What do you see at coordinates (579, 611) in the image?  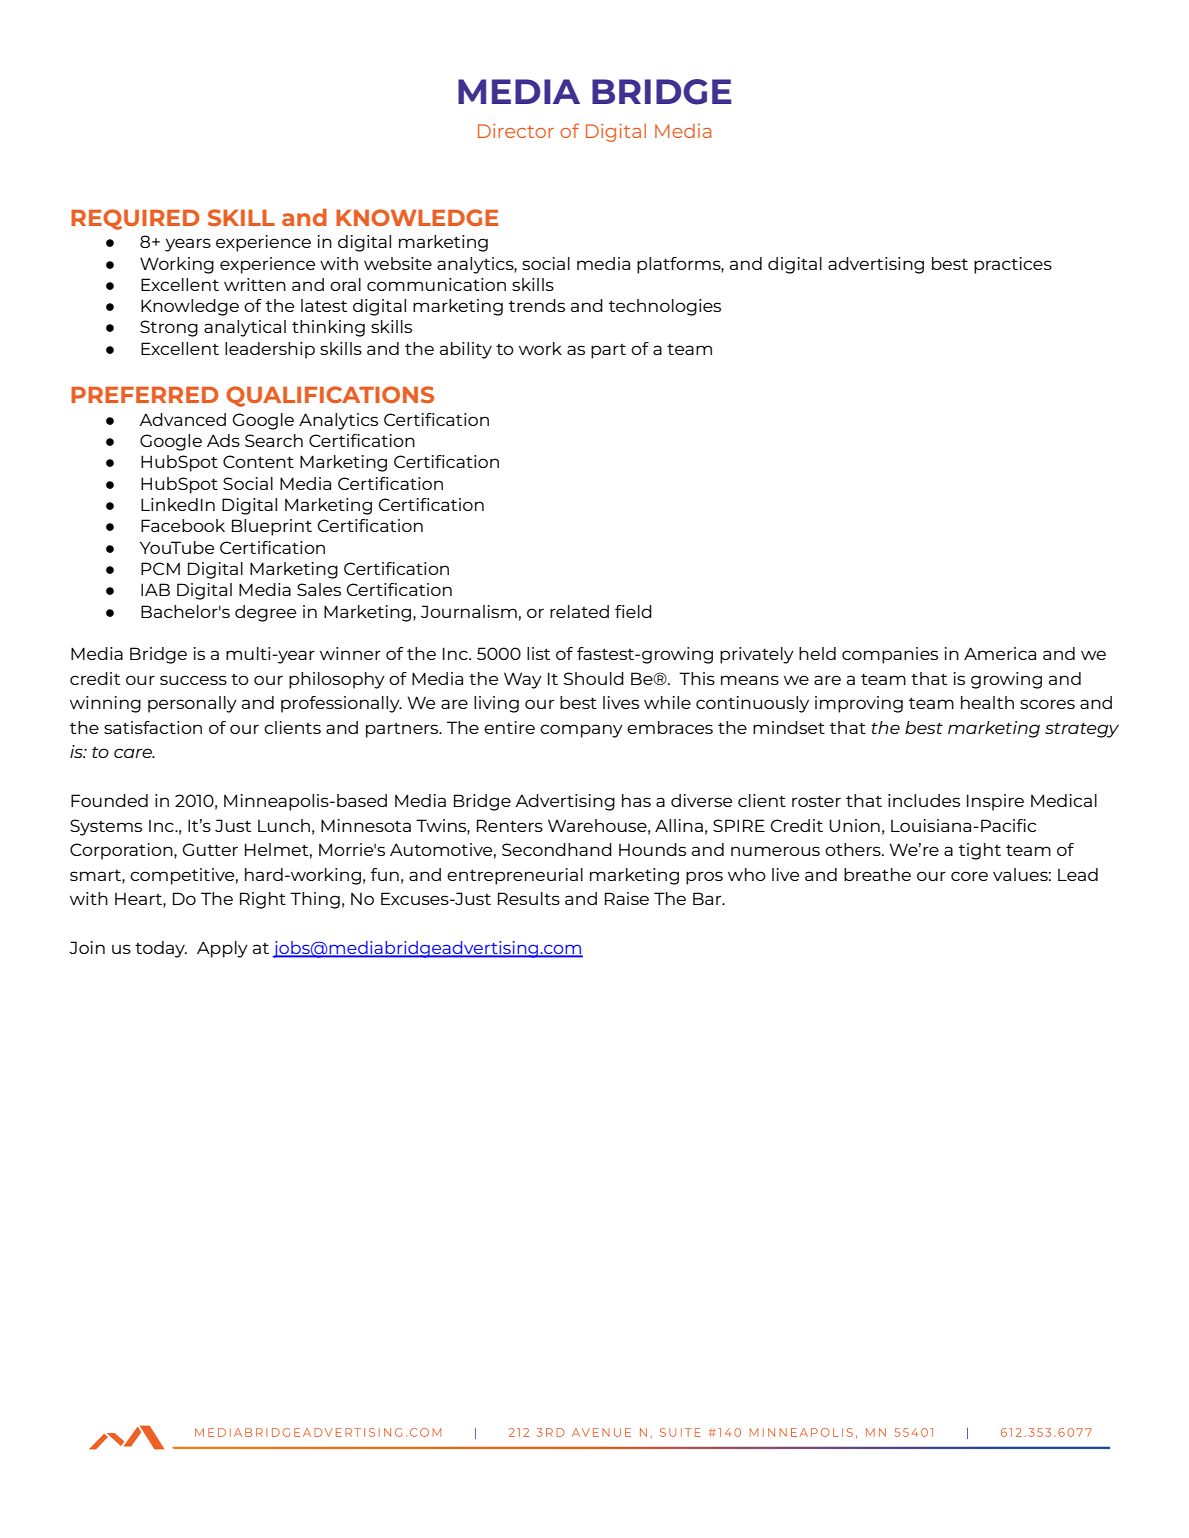 I see `related` at bounding box center [579, 611].
